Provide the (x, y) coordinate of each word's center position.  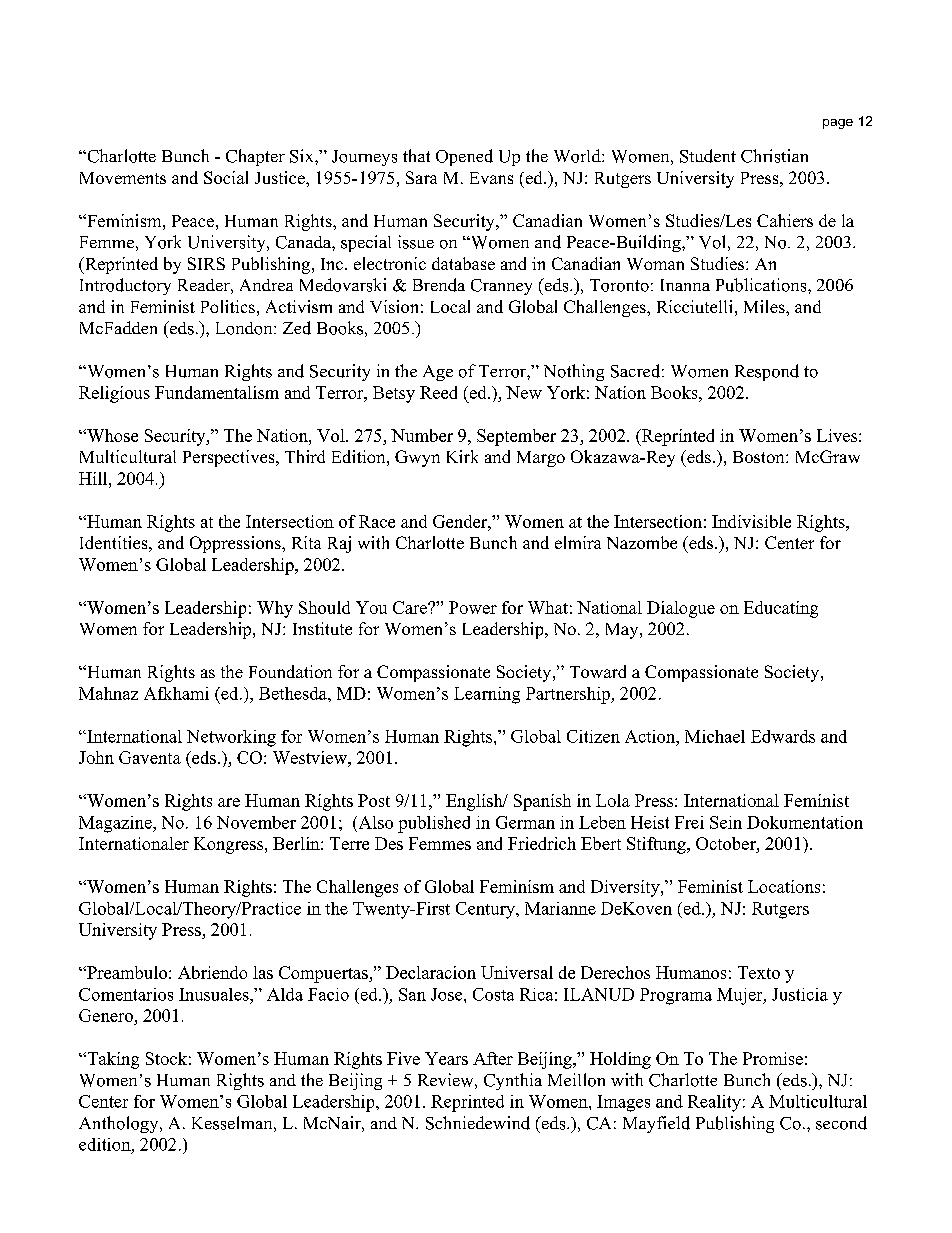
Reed (438, 392)
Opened (464, 157)
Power (473, 607)
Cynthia (513, 1081)
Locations (784, 886)
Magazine (116, 824)
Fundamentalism (217, 392)
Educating (781, 609)
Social (226, 177)
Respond (767, 372)
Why (275, 609)
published (434, 824)
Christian (774, 156)
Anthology (120, 1124)
